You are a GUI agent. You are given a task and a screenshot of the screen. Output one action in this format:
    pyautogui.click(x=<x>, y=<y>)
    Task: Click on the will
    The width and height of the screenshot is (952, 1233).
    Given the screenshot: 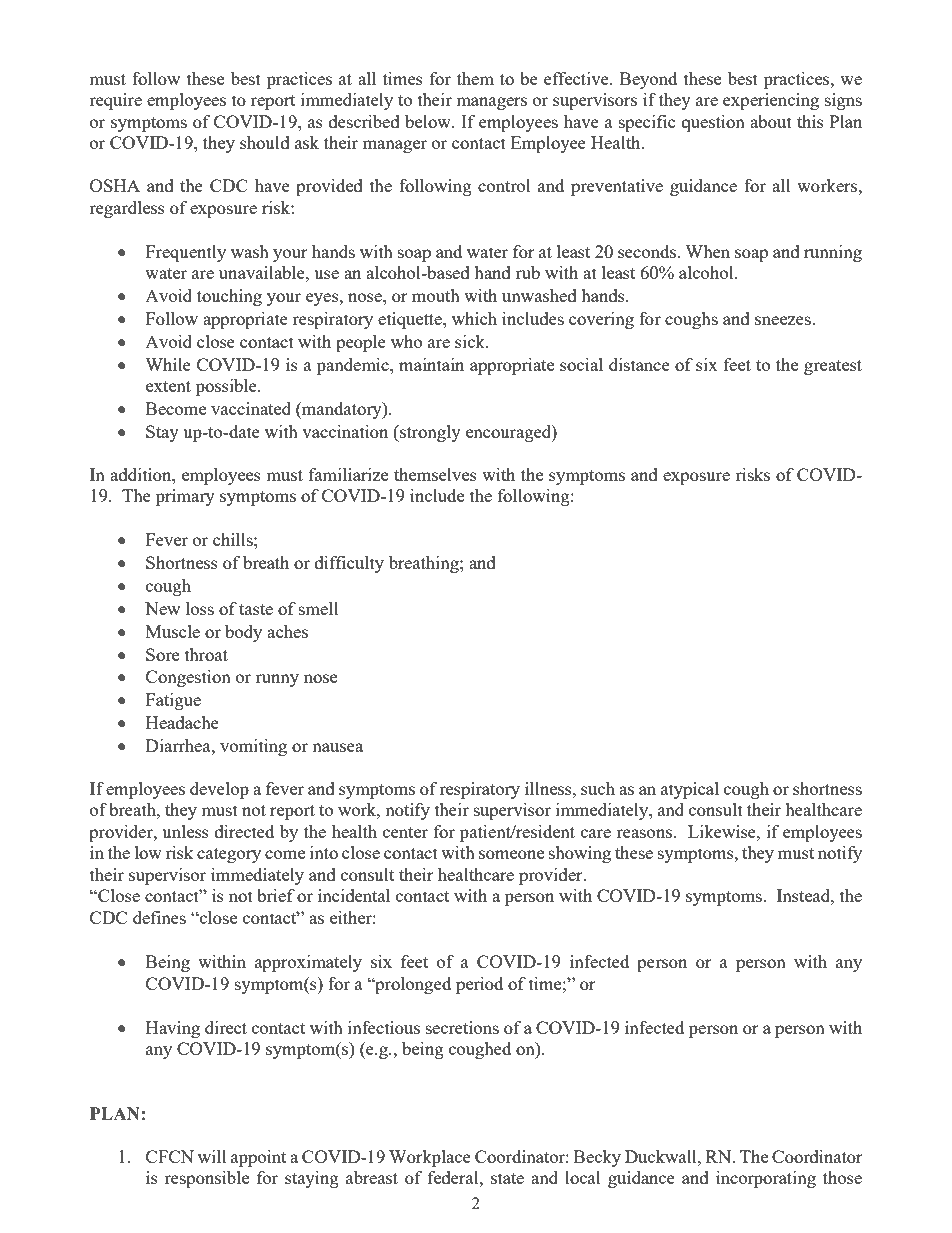 What is the action you would take?
    pyautogui.click(x=212, y=1156)
